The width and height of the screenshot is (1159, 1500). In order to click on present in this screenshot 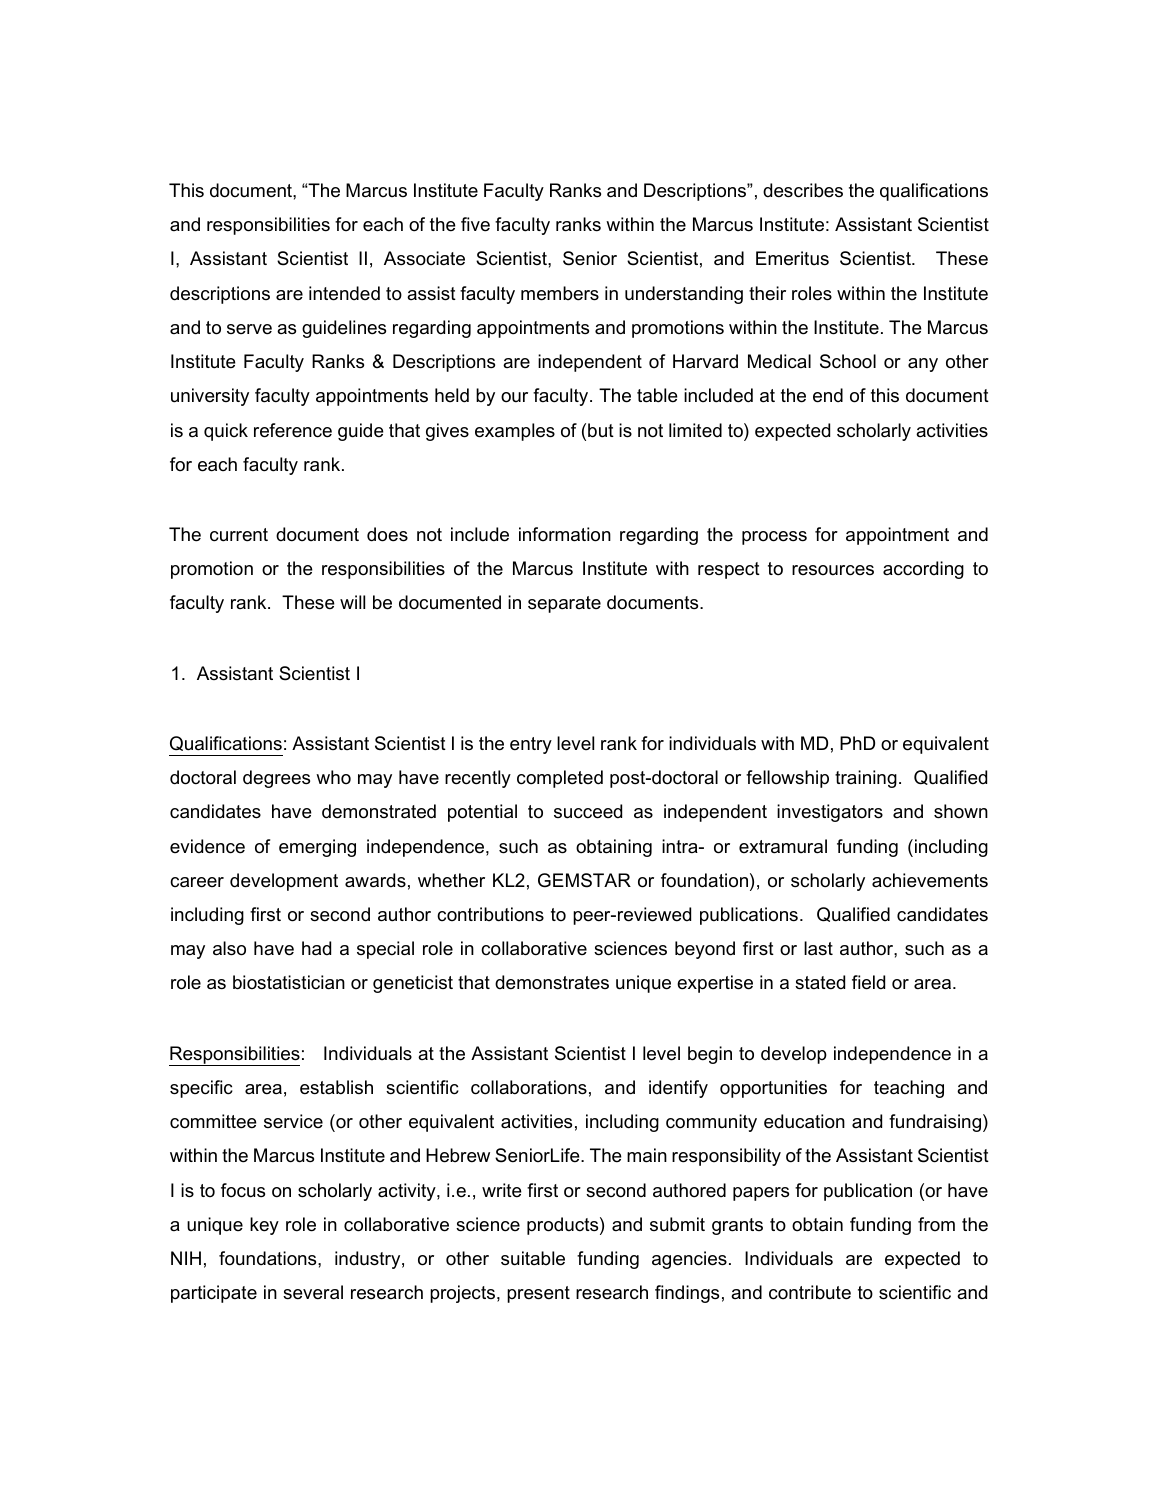, I will do `click(538, 1294)`.
